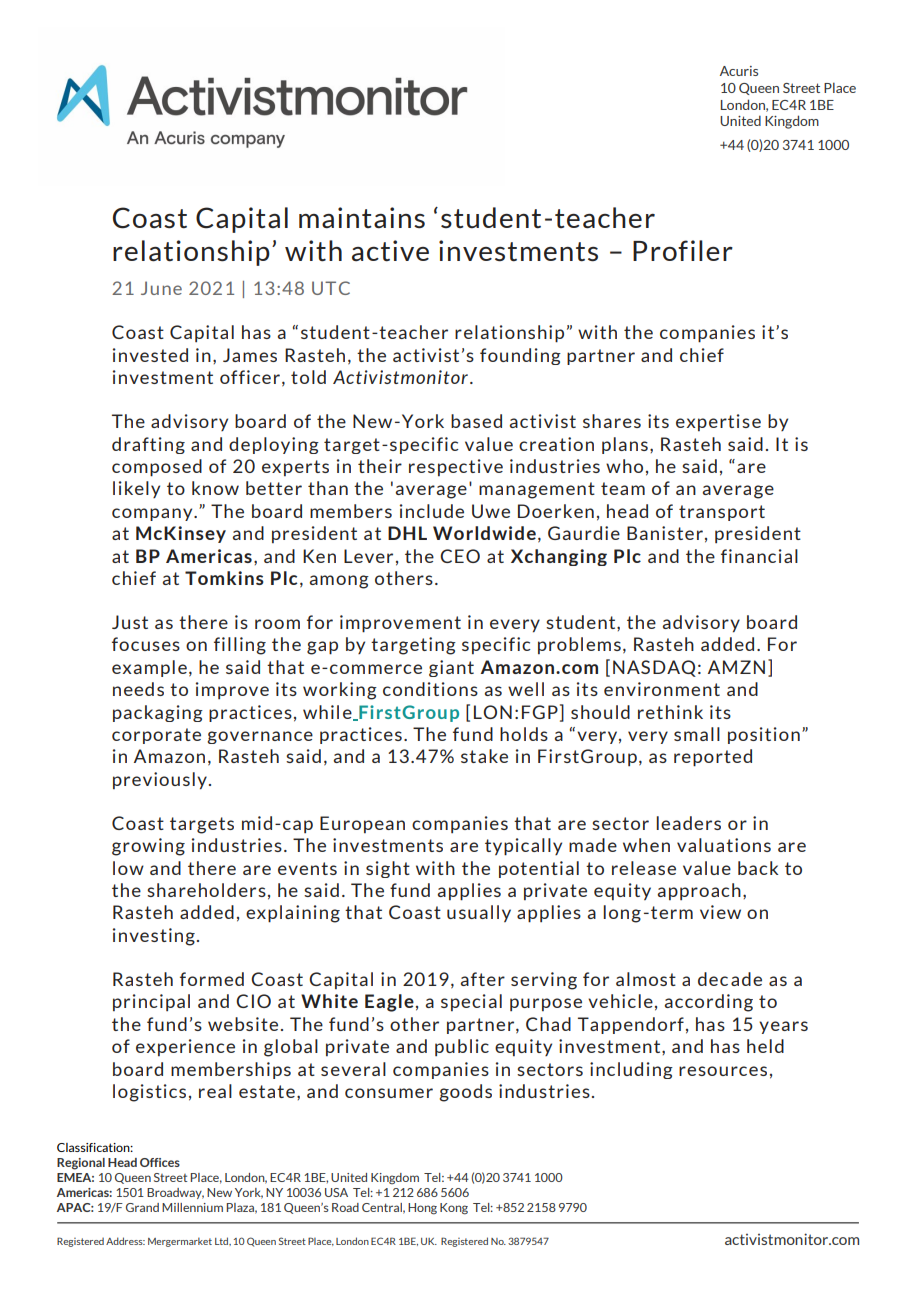 This screenshot has width=924, height=1309. I want to click on NASDAQ, so click(654, 668).
